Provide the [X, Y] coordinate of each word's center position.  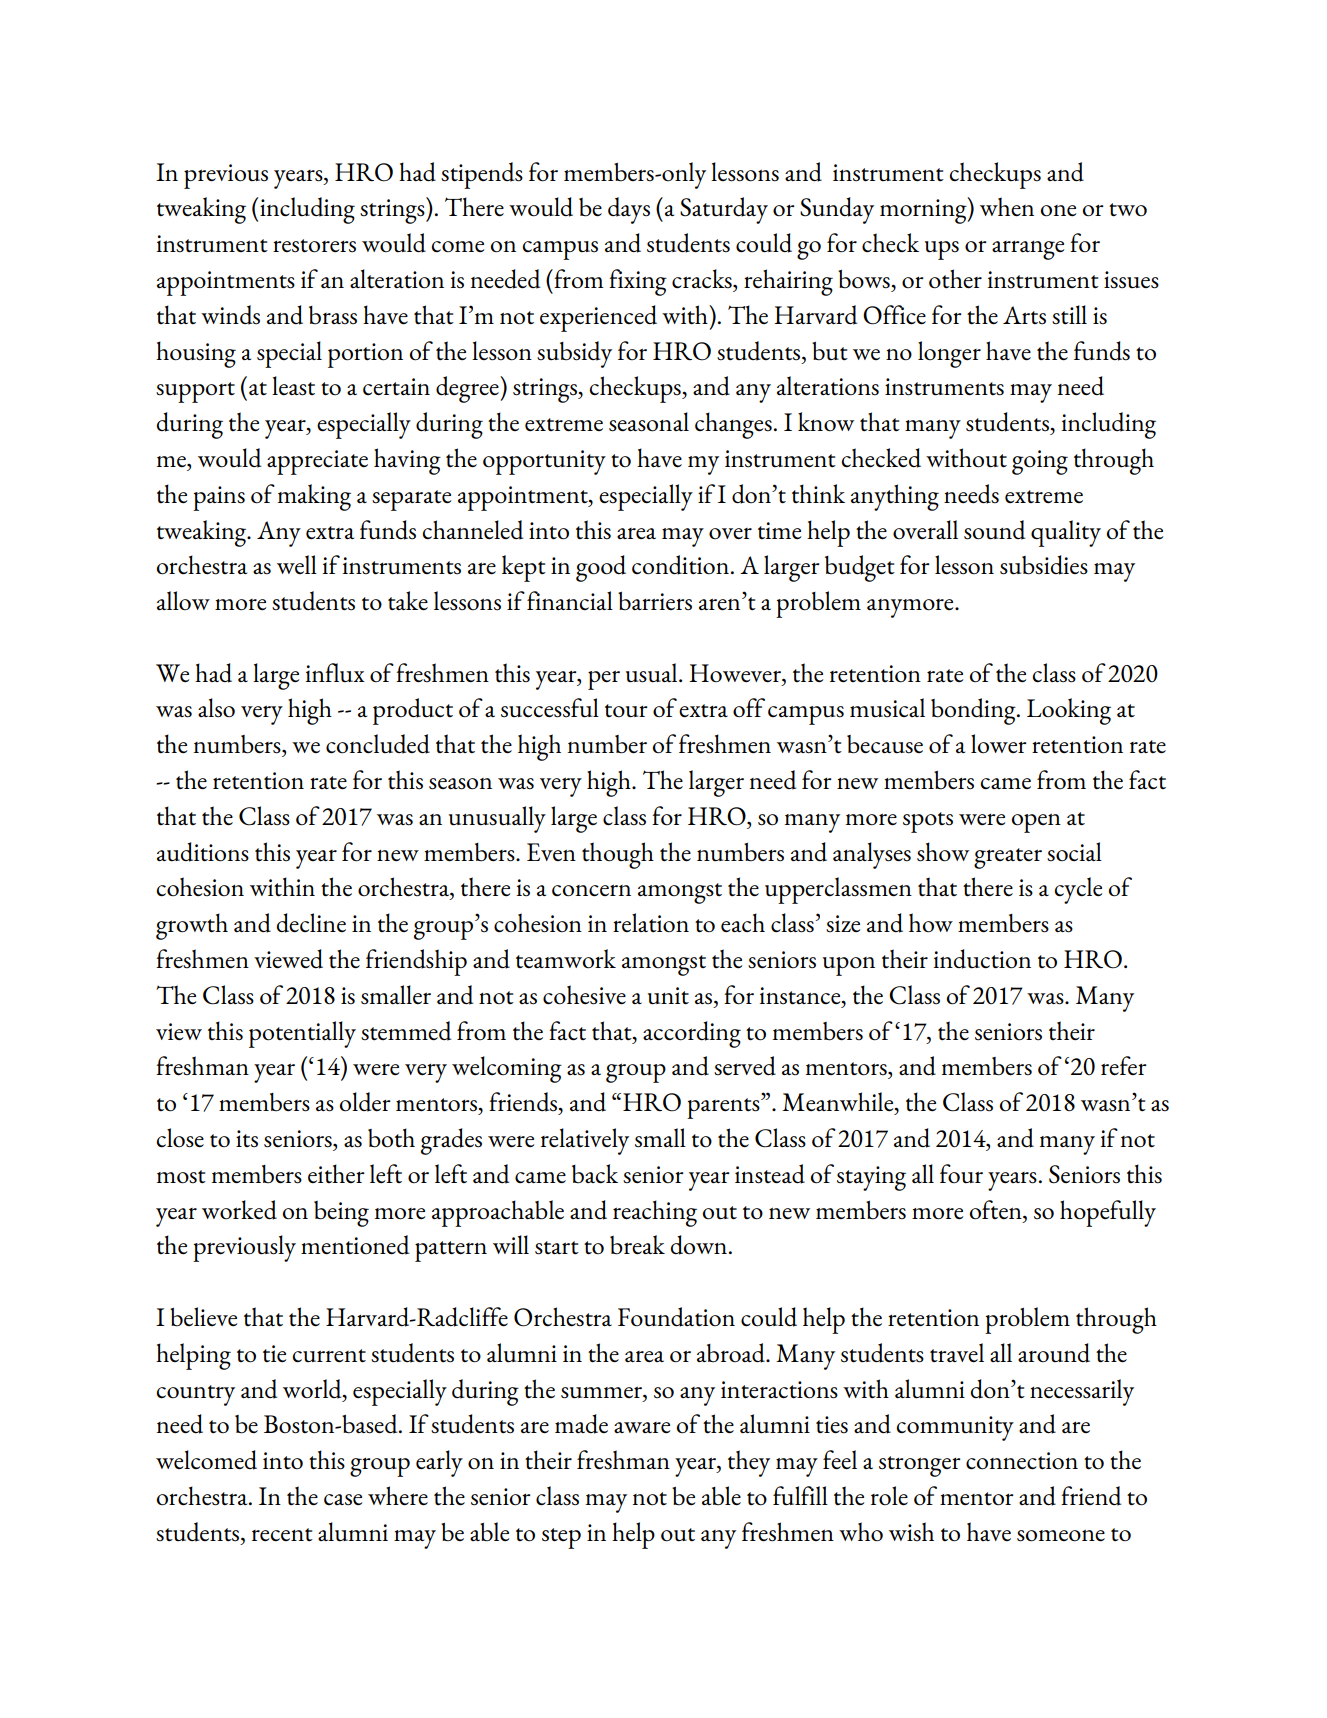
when [1007, 207]
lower [999, 744]
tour [626, 711]
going [1040, 462]
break [637, 1245]
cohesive [584, 995]
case [343, 1500]
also [216, 708]
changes [733, 425]
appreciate [317, 462]
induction [982, 959]
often [997, 1210]
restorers [314, 246]
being [341, 1214]
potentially [302, 1034]
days [629, 210]
